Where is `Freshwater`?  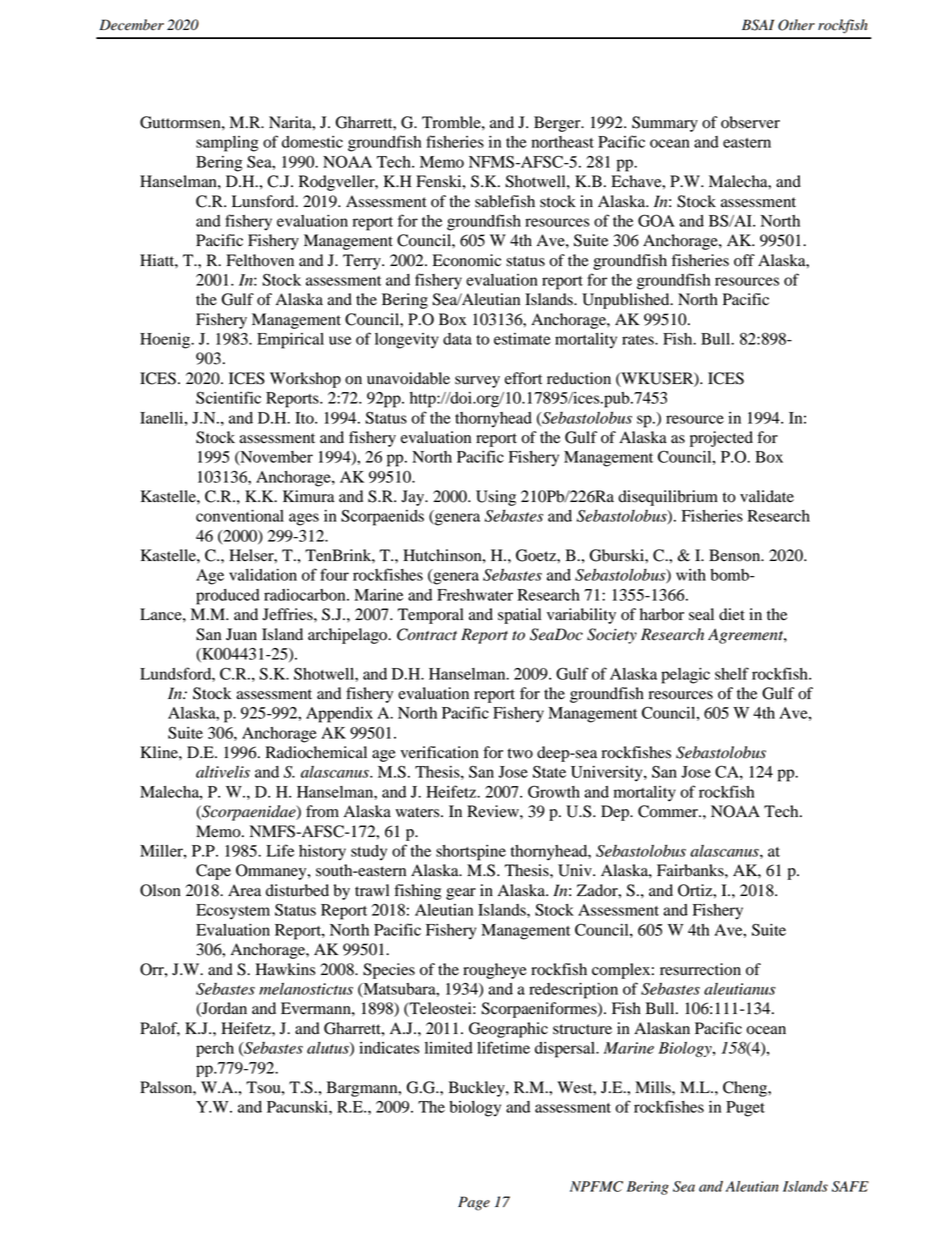 Freshwater is located at coordinates (475, 595).
